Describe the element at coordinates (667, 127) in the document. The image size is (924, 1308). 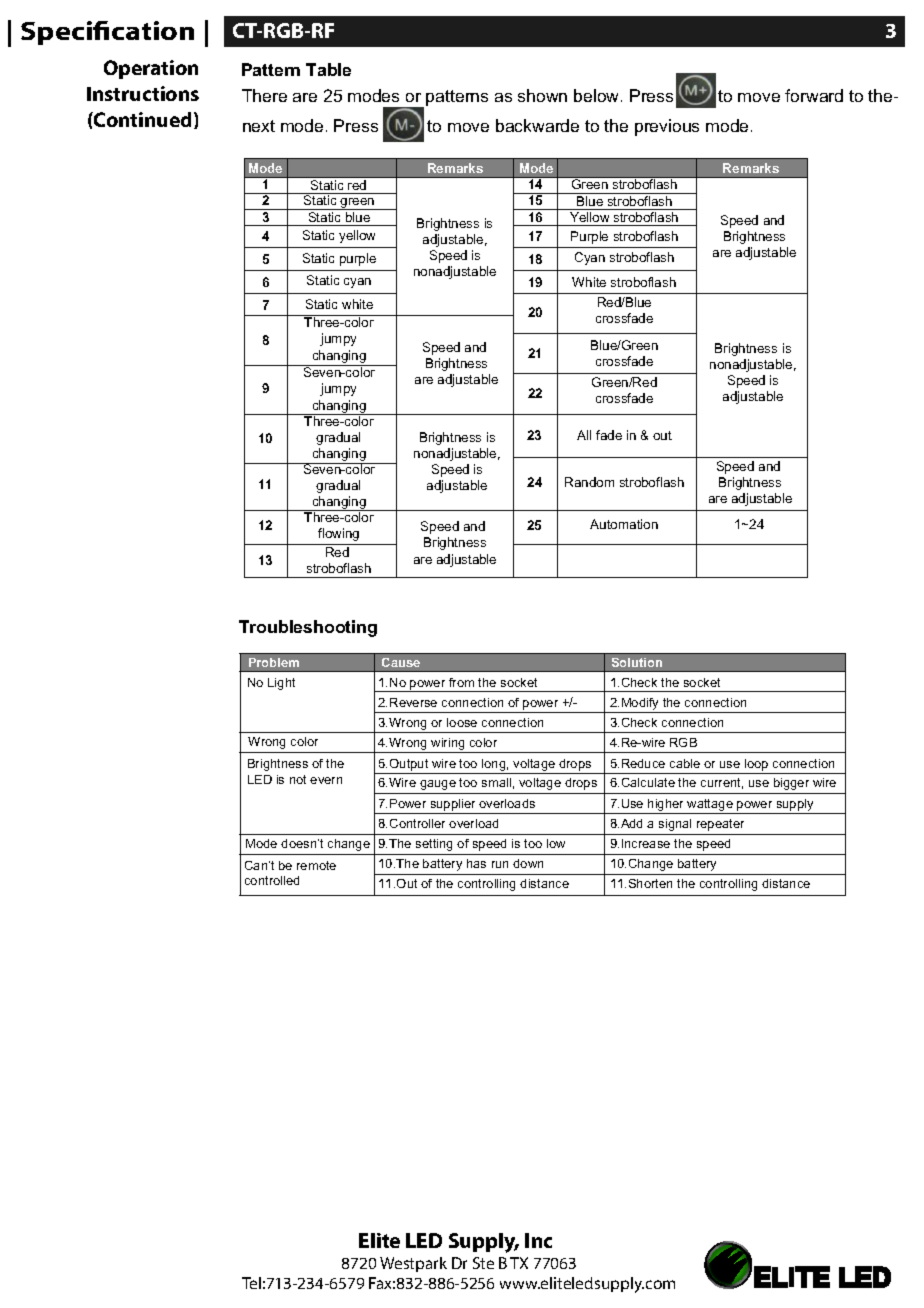
I see `previous` at that location.
